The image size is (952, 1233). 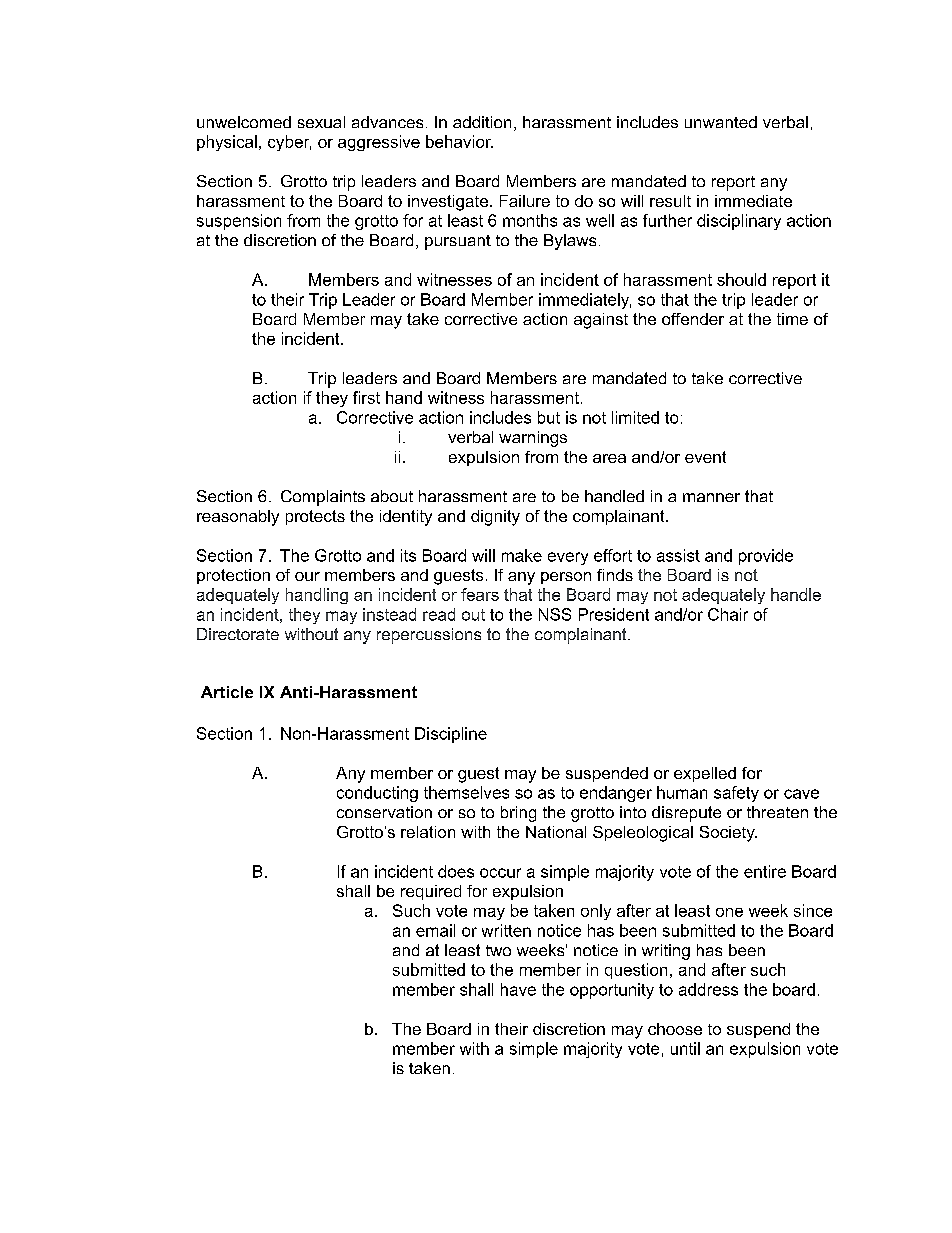 I want to click on unwanted, so click(x=721, y=122).
